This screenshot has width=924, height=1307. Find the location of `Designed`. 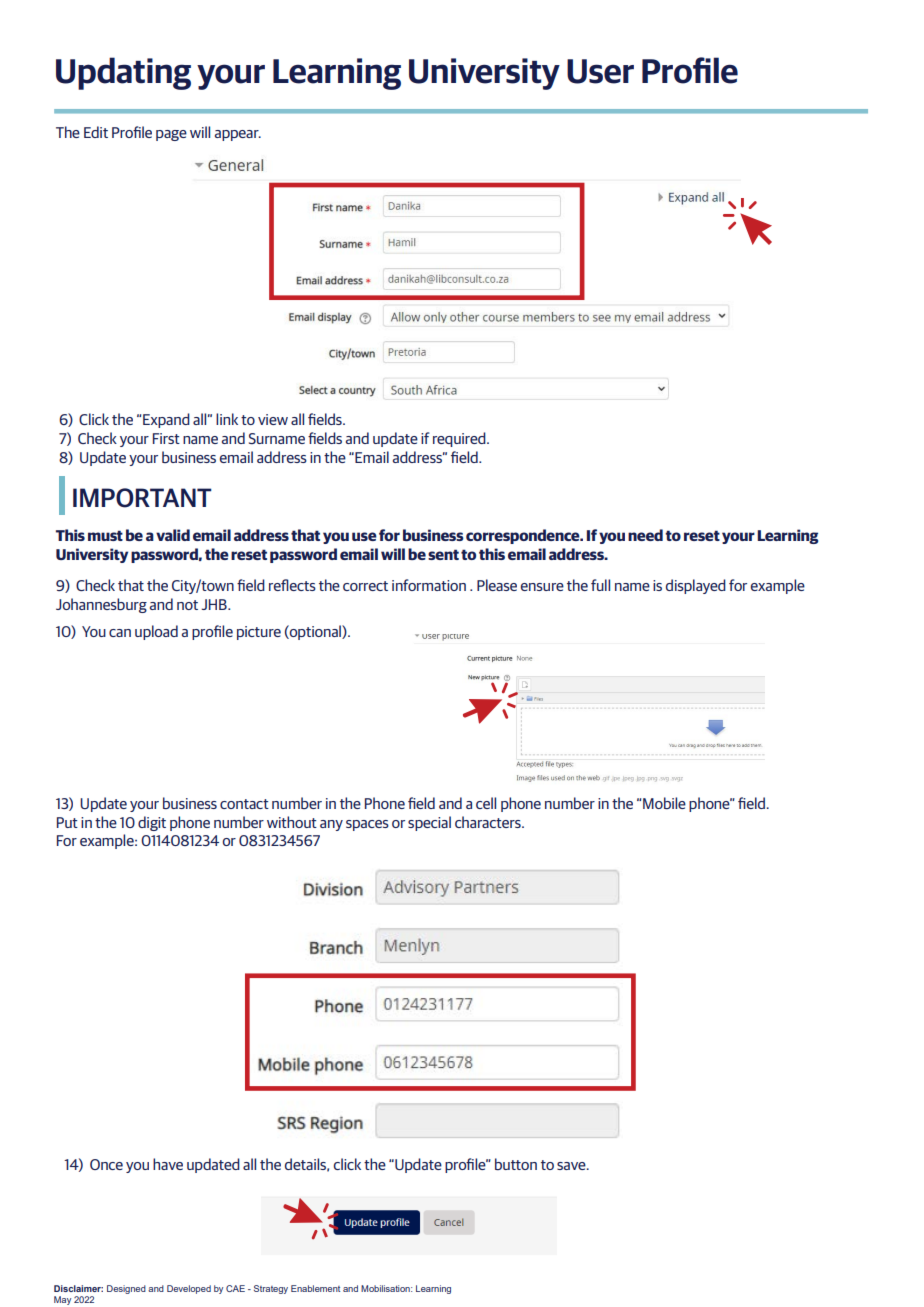

Designed is located at coordinates (126, 1289).
